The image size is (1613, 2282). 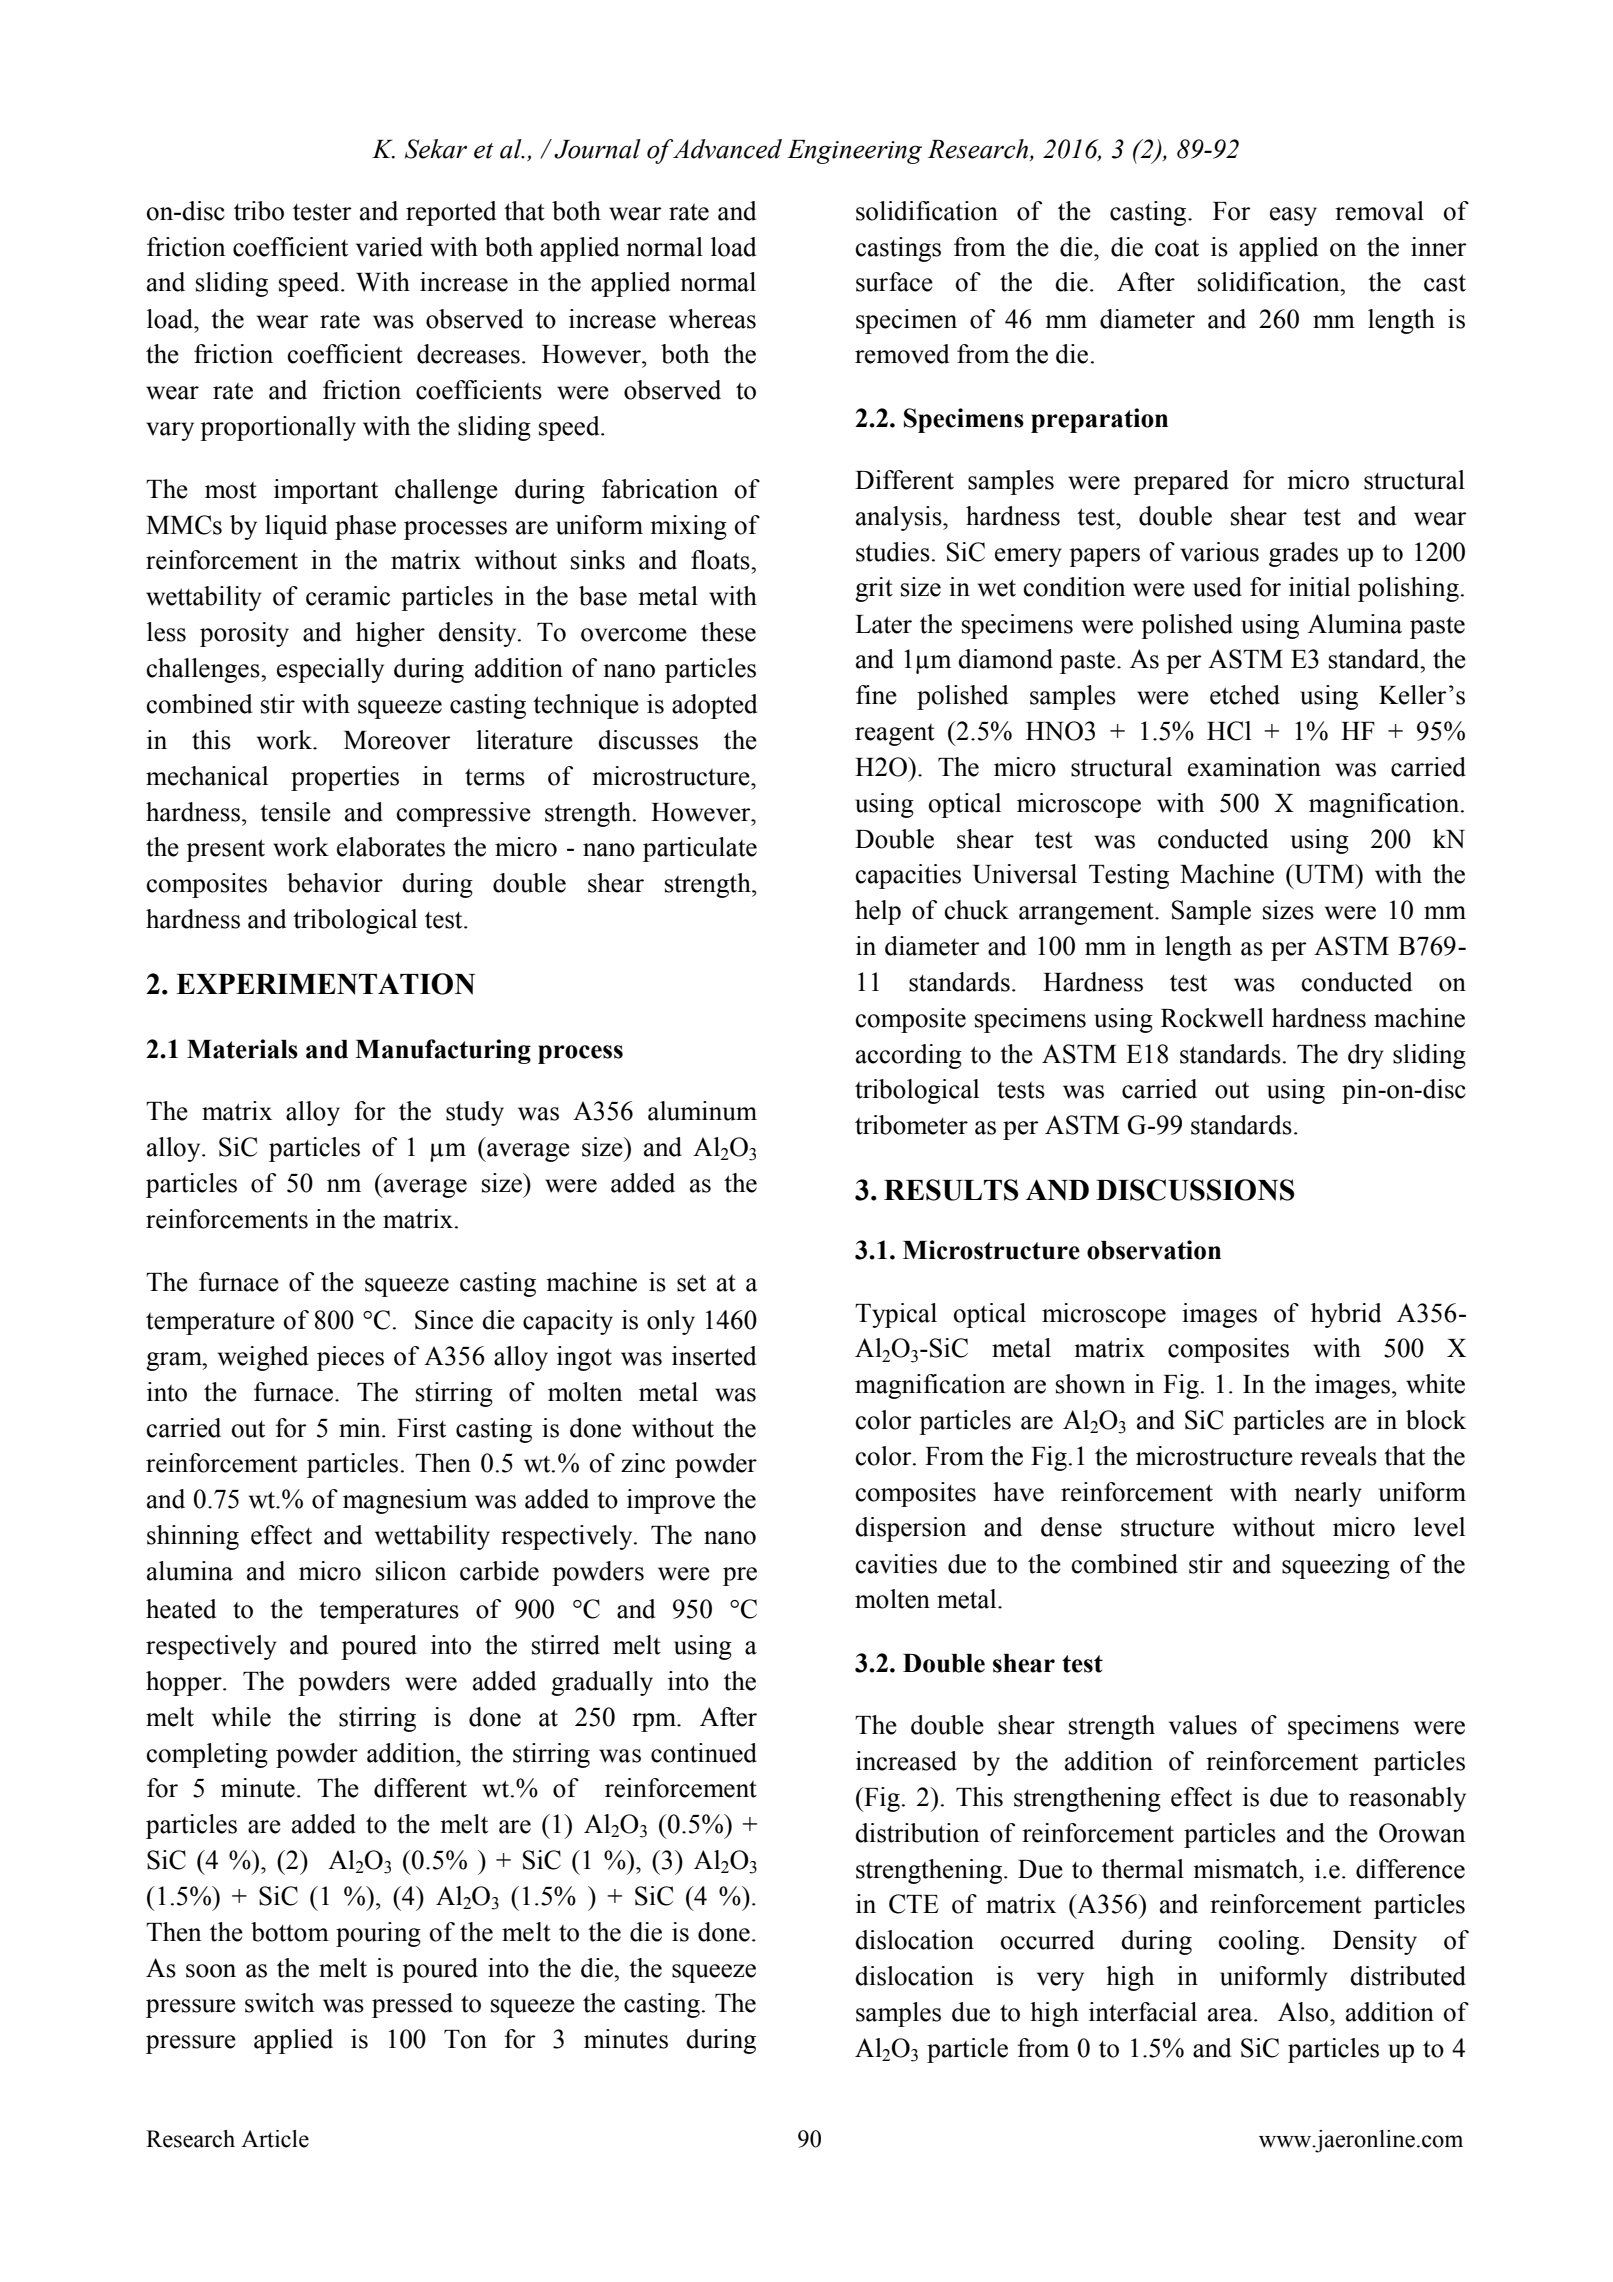 What do you see at coordinates (330, 670) in the page?
I see `especially` at bounding box center [330, 670].
